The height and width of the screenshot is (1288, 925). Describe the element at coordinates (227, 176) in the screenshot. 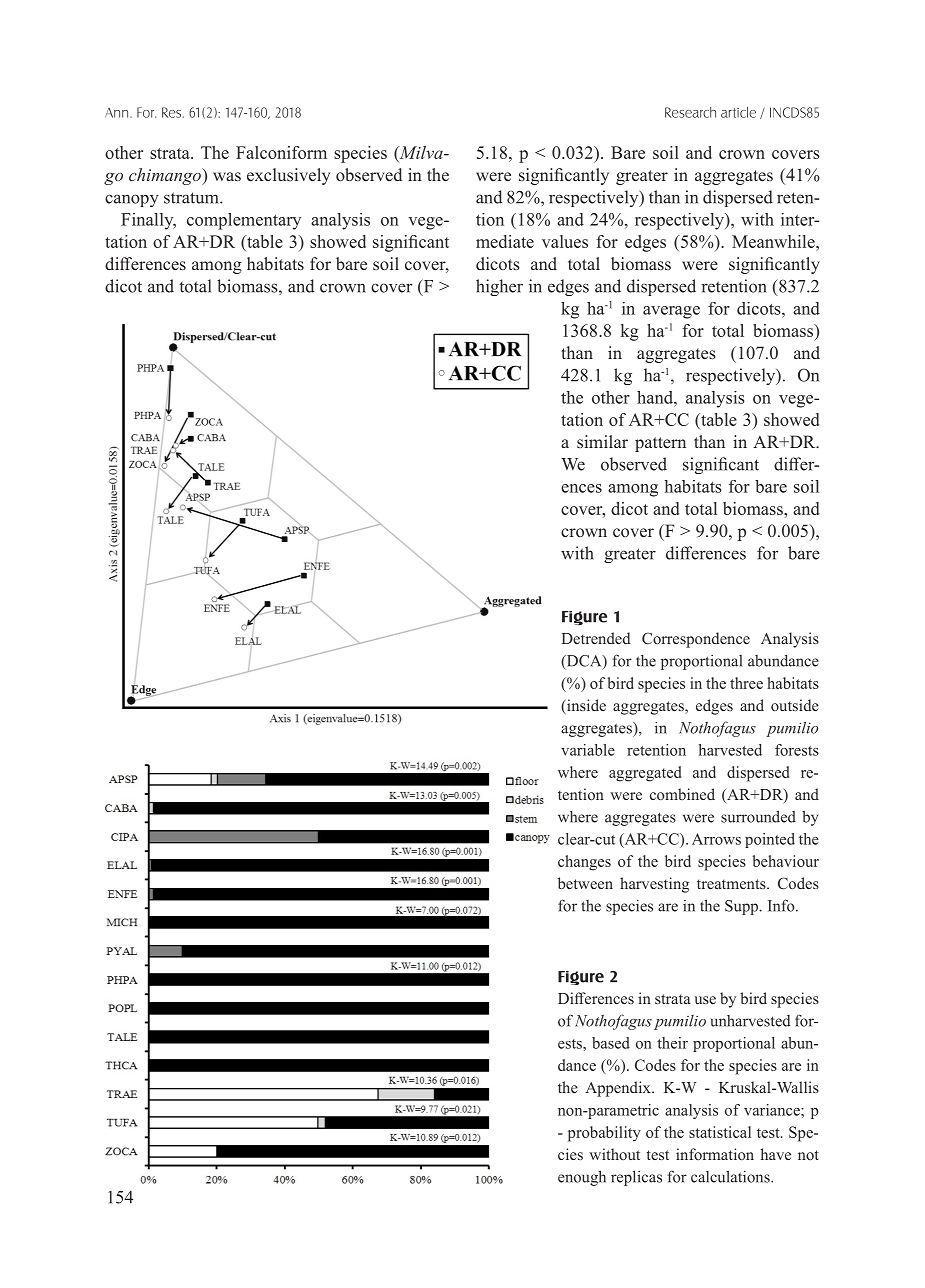

I see `was` at that location.
